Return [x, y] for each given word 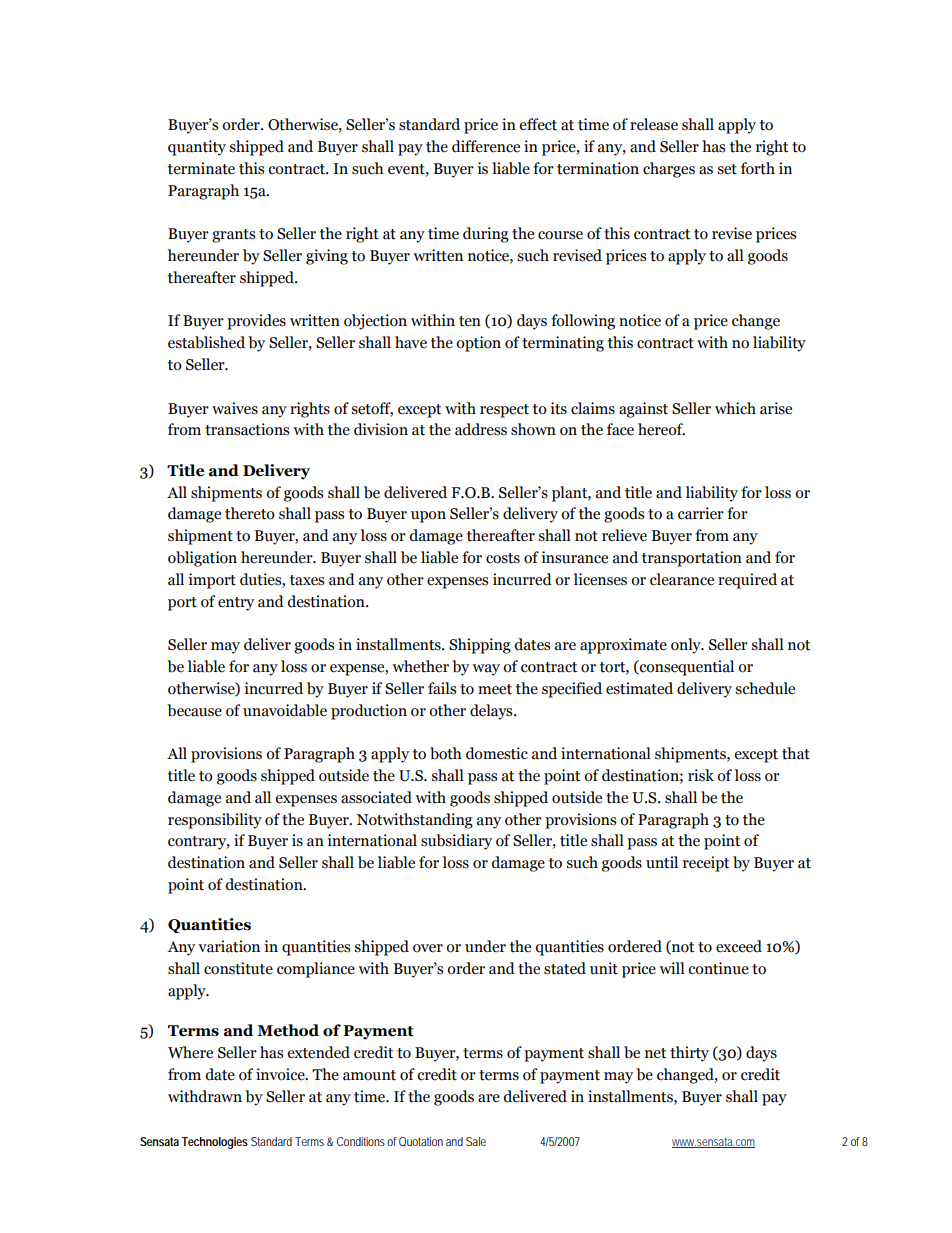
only [687, 646]
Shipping [480, 646]
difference [486, 146]
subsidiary [456, 842]
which [735, 408]
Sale [476, 1141]
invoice [281, 1074]
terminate [201, 168]
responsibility [215, 821]
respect [504, 411]
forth [758, 168]
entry [236, 604]
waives [235, 408]
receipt [706, 864]
